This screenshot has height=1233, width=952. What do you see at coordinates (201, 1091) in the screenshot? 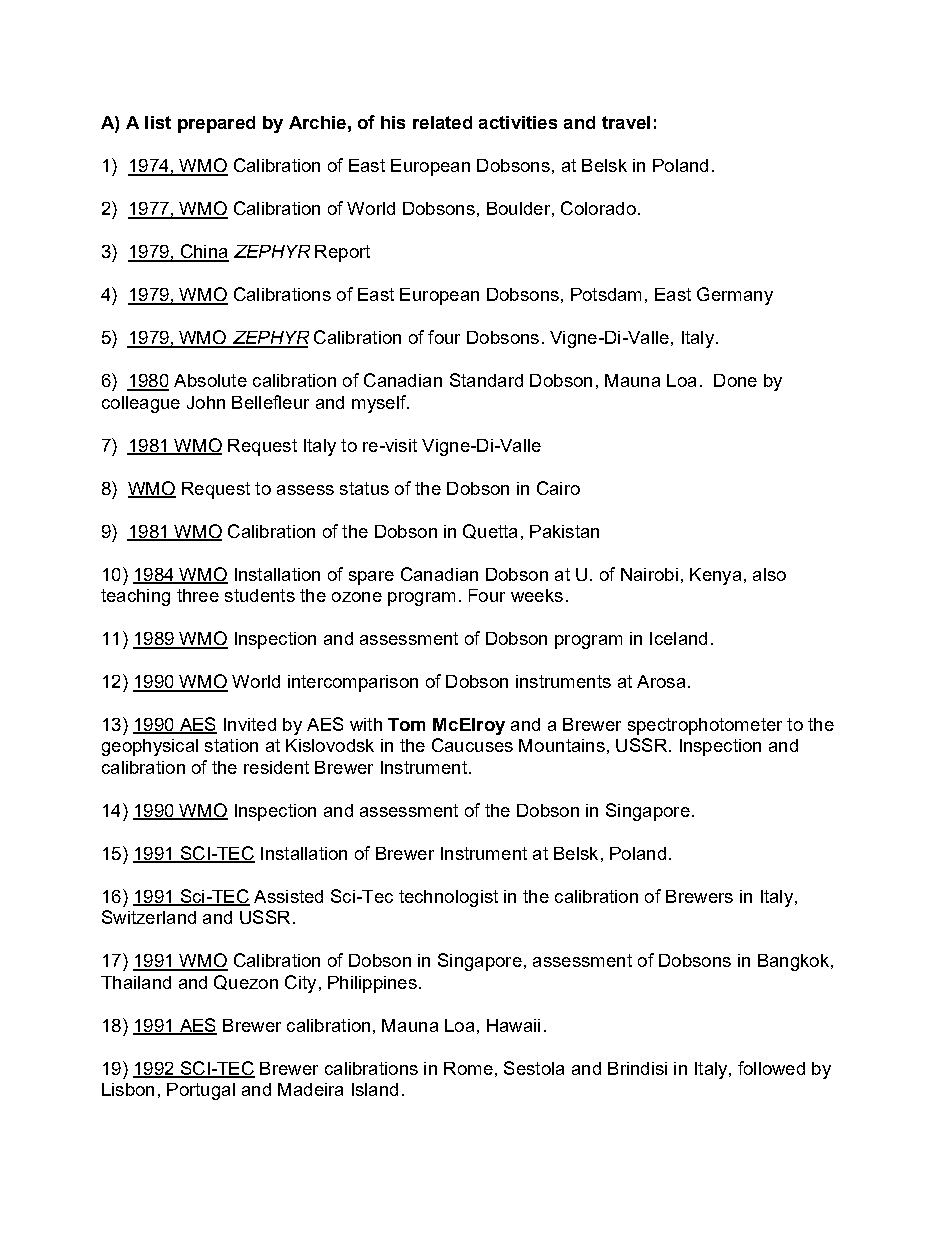
I see `Portugal` at bounding box center [201, 1091].
